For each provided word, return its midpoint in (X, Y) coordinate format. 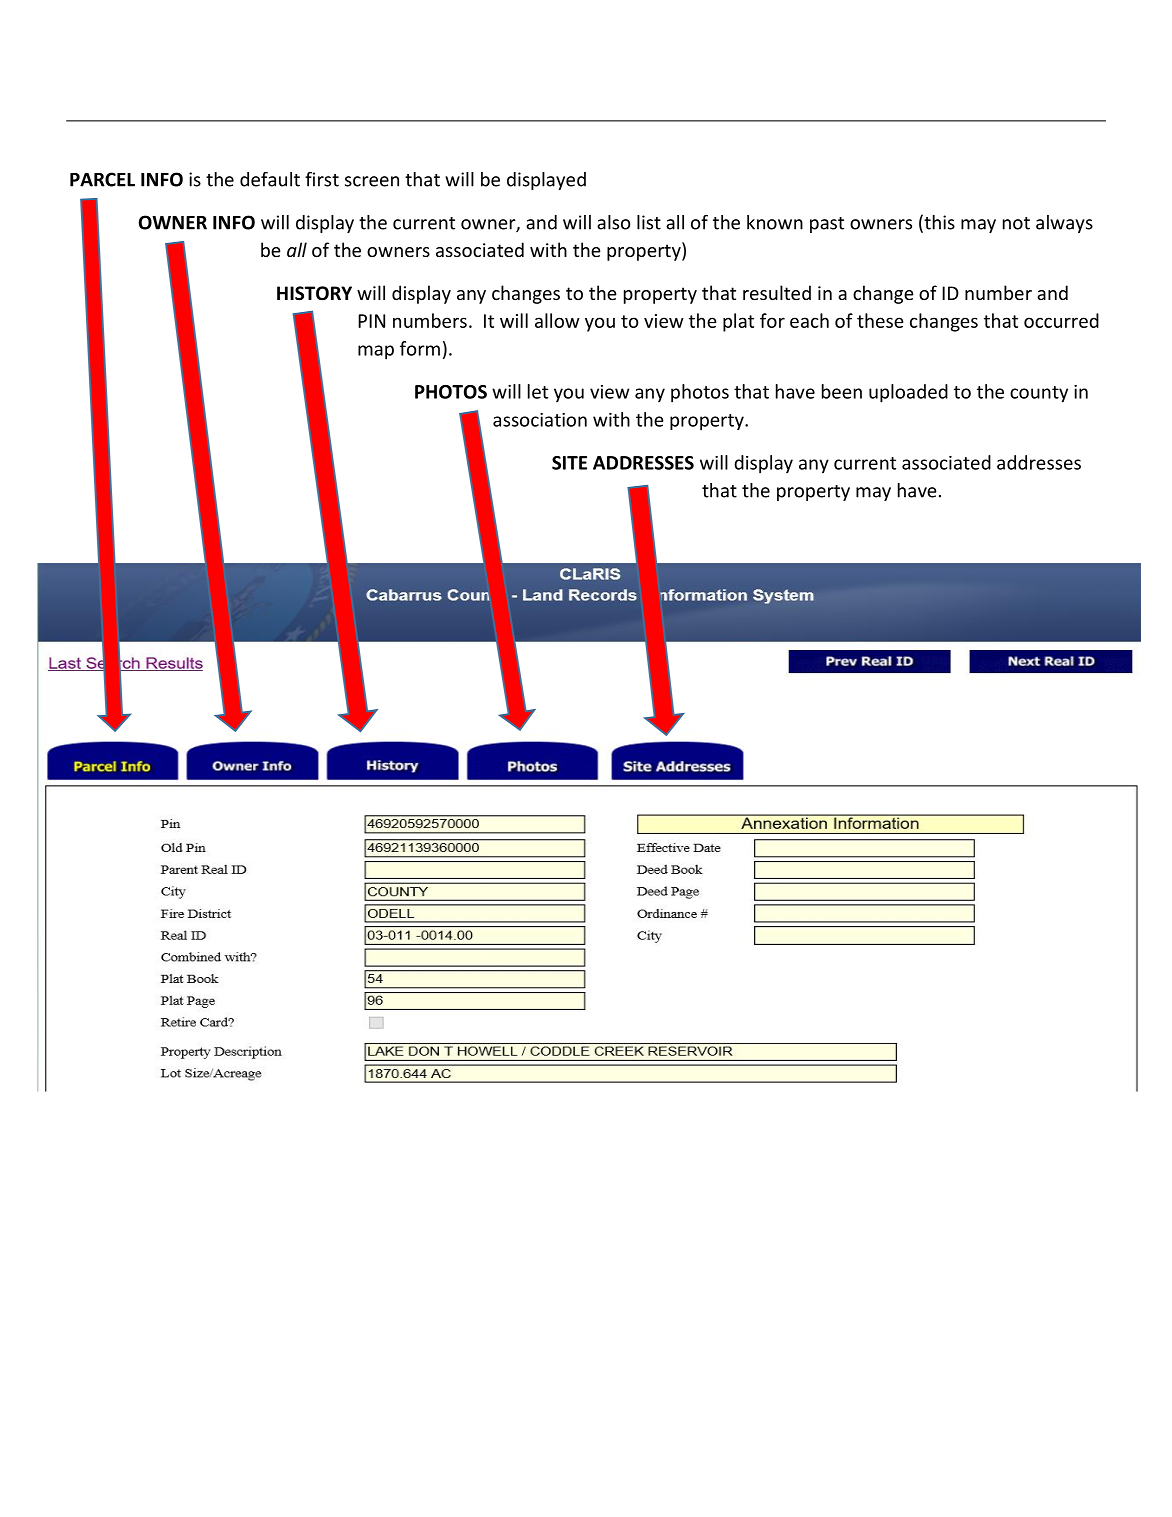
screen (372, 181)
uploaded (908, 393)
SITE (569, 463)
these (880, 320)
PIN (371, 321)
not (1016, 223)
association (540, 420)
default (270, 179)
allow (557, 320)
